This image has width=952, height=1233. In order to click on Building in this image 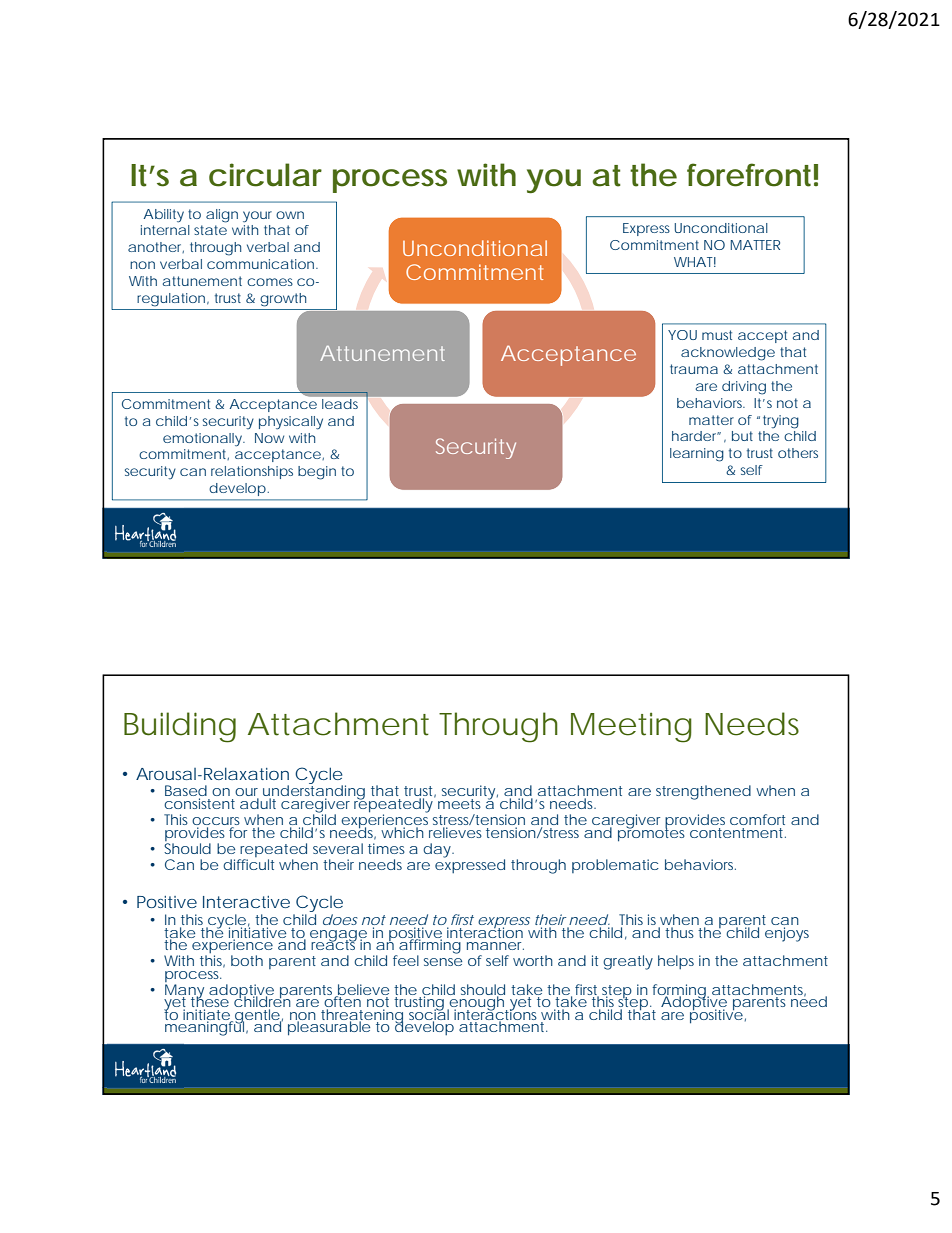, I will do `click(180, 727)`.
